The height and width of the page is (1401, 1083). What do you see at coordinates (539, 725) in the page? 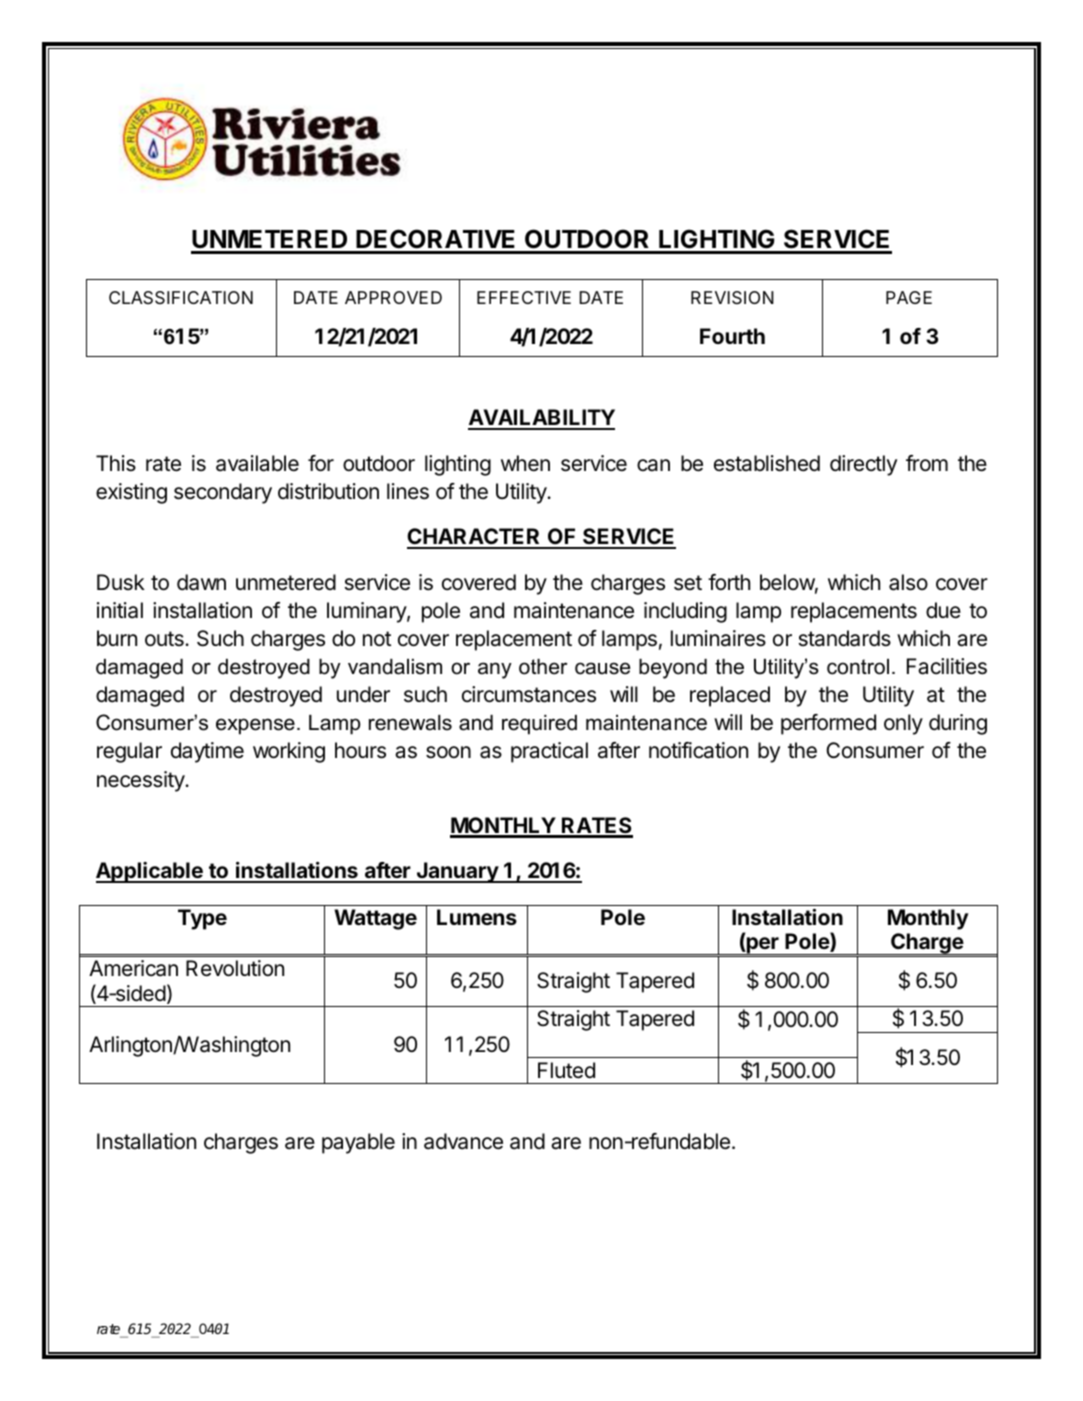
I see `required` at bounding box center [539, 725].
